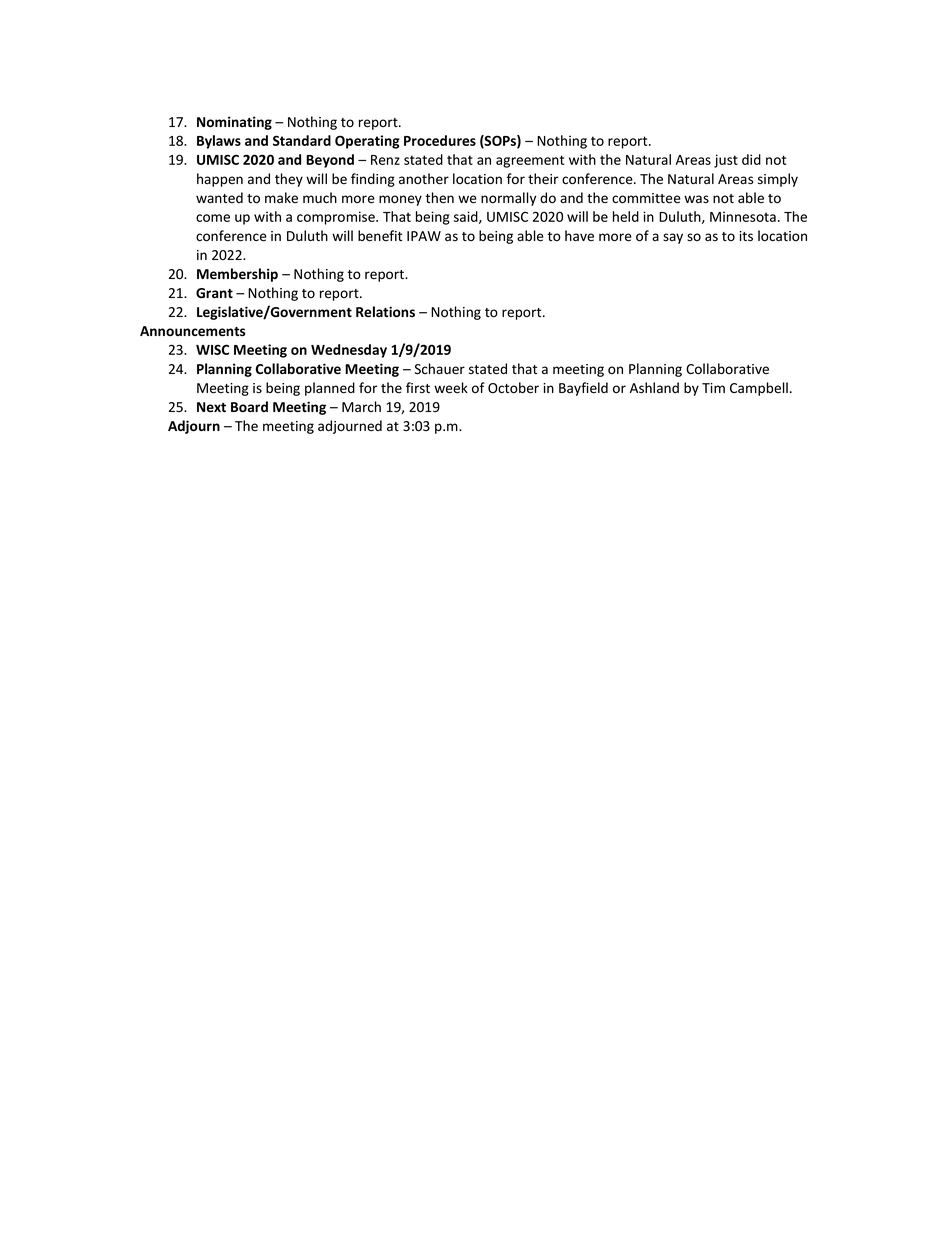 This screenshot has width=952, height=1233. Describe the element at coordinates (513, 388) in the screenshot. I see `October` at that location.
